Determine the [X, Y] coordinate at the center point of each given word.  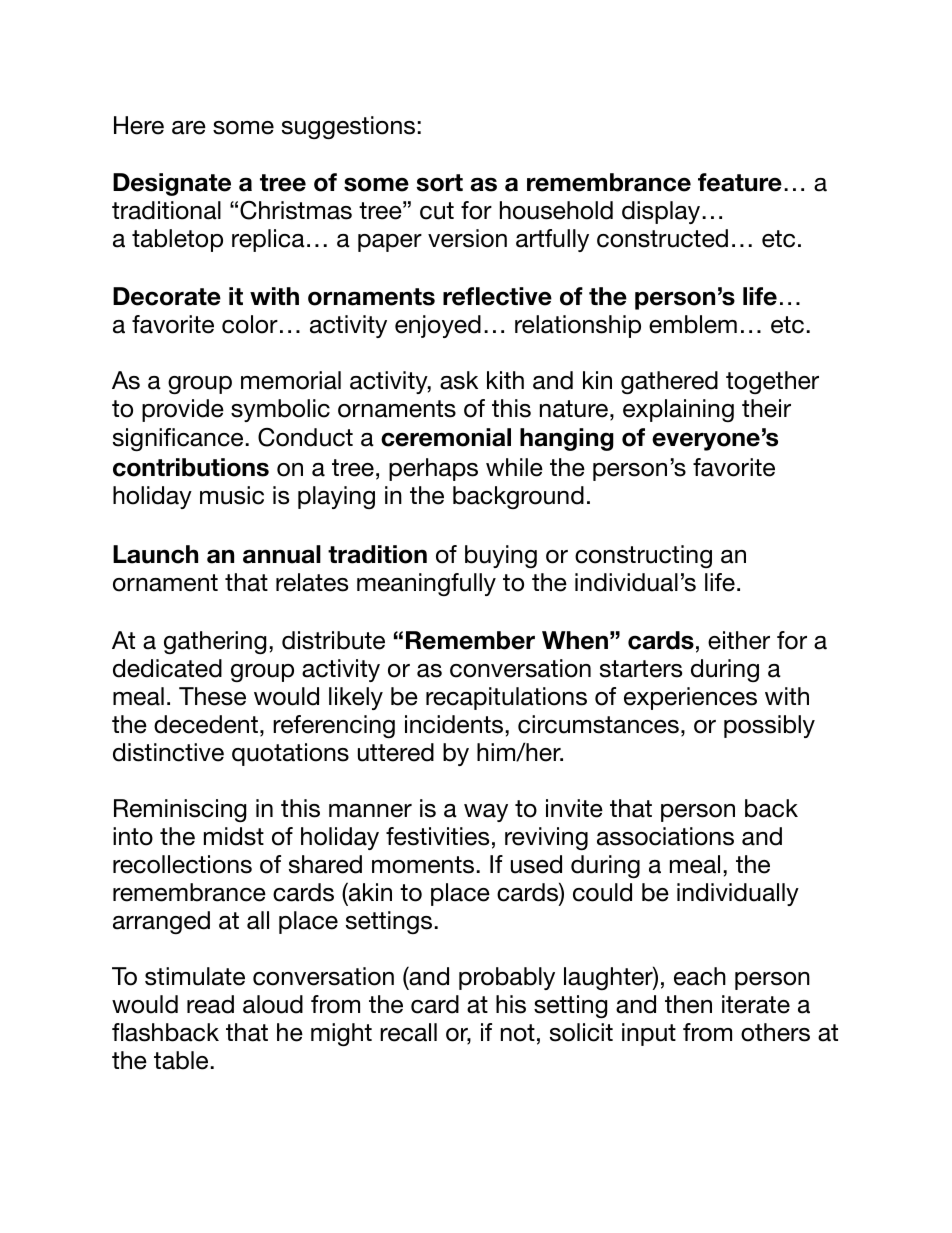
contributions [191, 467]
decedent [206, 724]
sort [440, 183]
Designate [172, 184]
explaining [678, 410]
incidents [454, 724]
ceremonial [446, 437]
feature [740, 182]
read [210, 1004]
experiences [690, 698]
